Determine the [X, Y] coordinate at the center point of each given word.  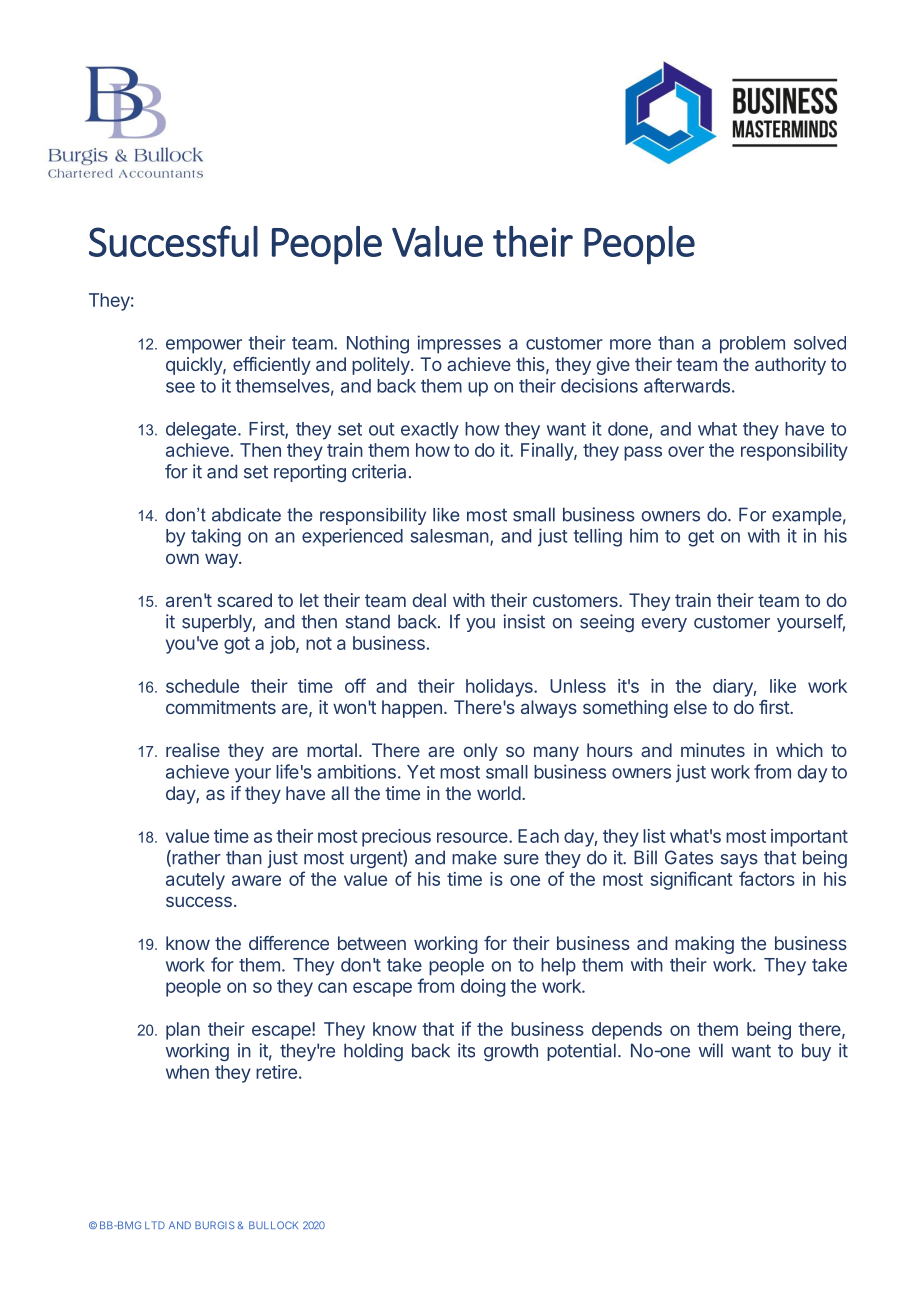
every [664, 625]
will [711, 1050]
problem [752, 345]
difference [289, 943]
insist [524, 621]
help [558, 967]
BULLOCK [273, 1225]
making [704, 945]
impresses [459, 344]
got [237, 645]
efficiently [272, 366]
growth [511, 1052]
